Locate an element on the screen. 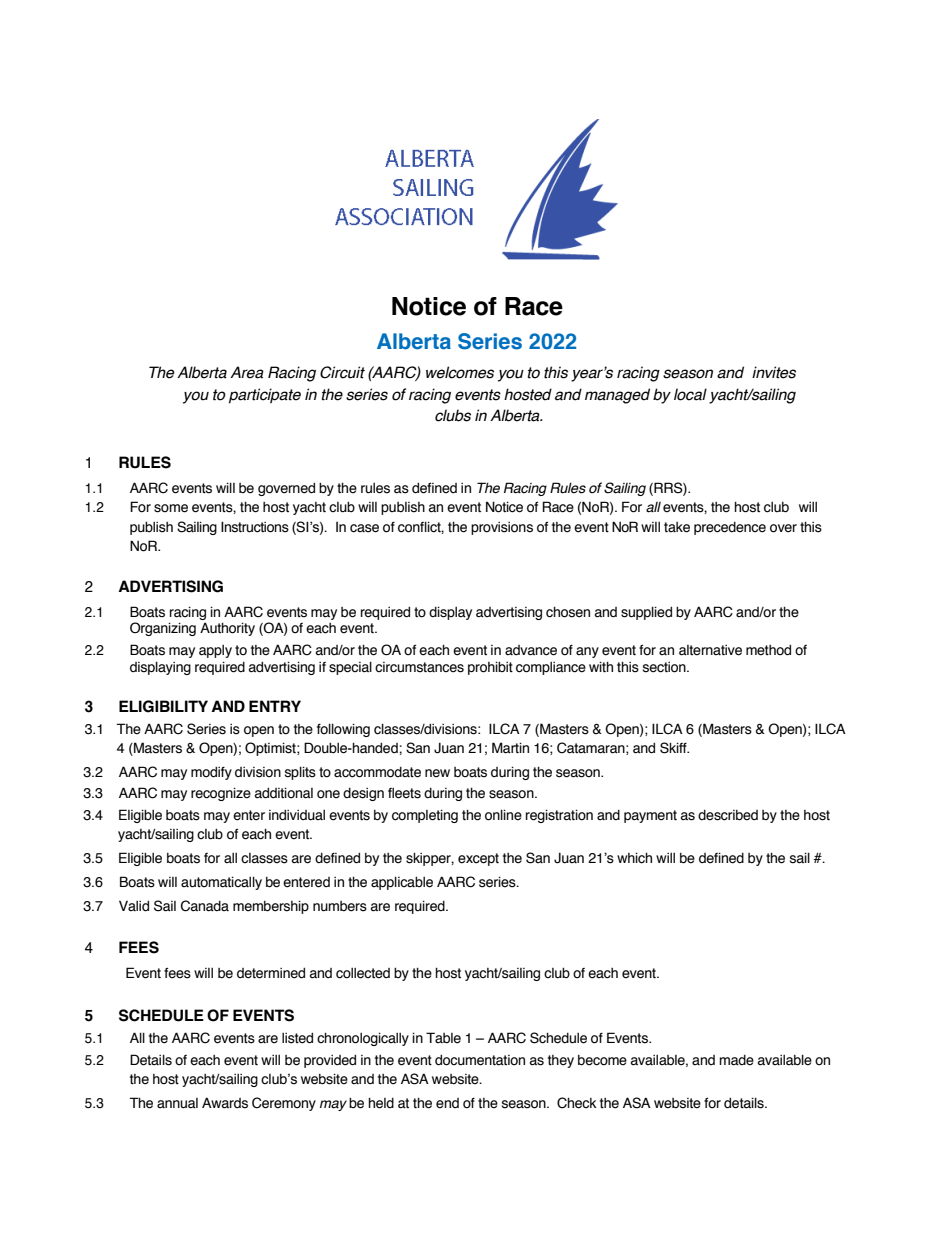 The image size is (952, 1233). except is located at coordinates (478, 859).
